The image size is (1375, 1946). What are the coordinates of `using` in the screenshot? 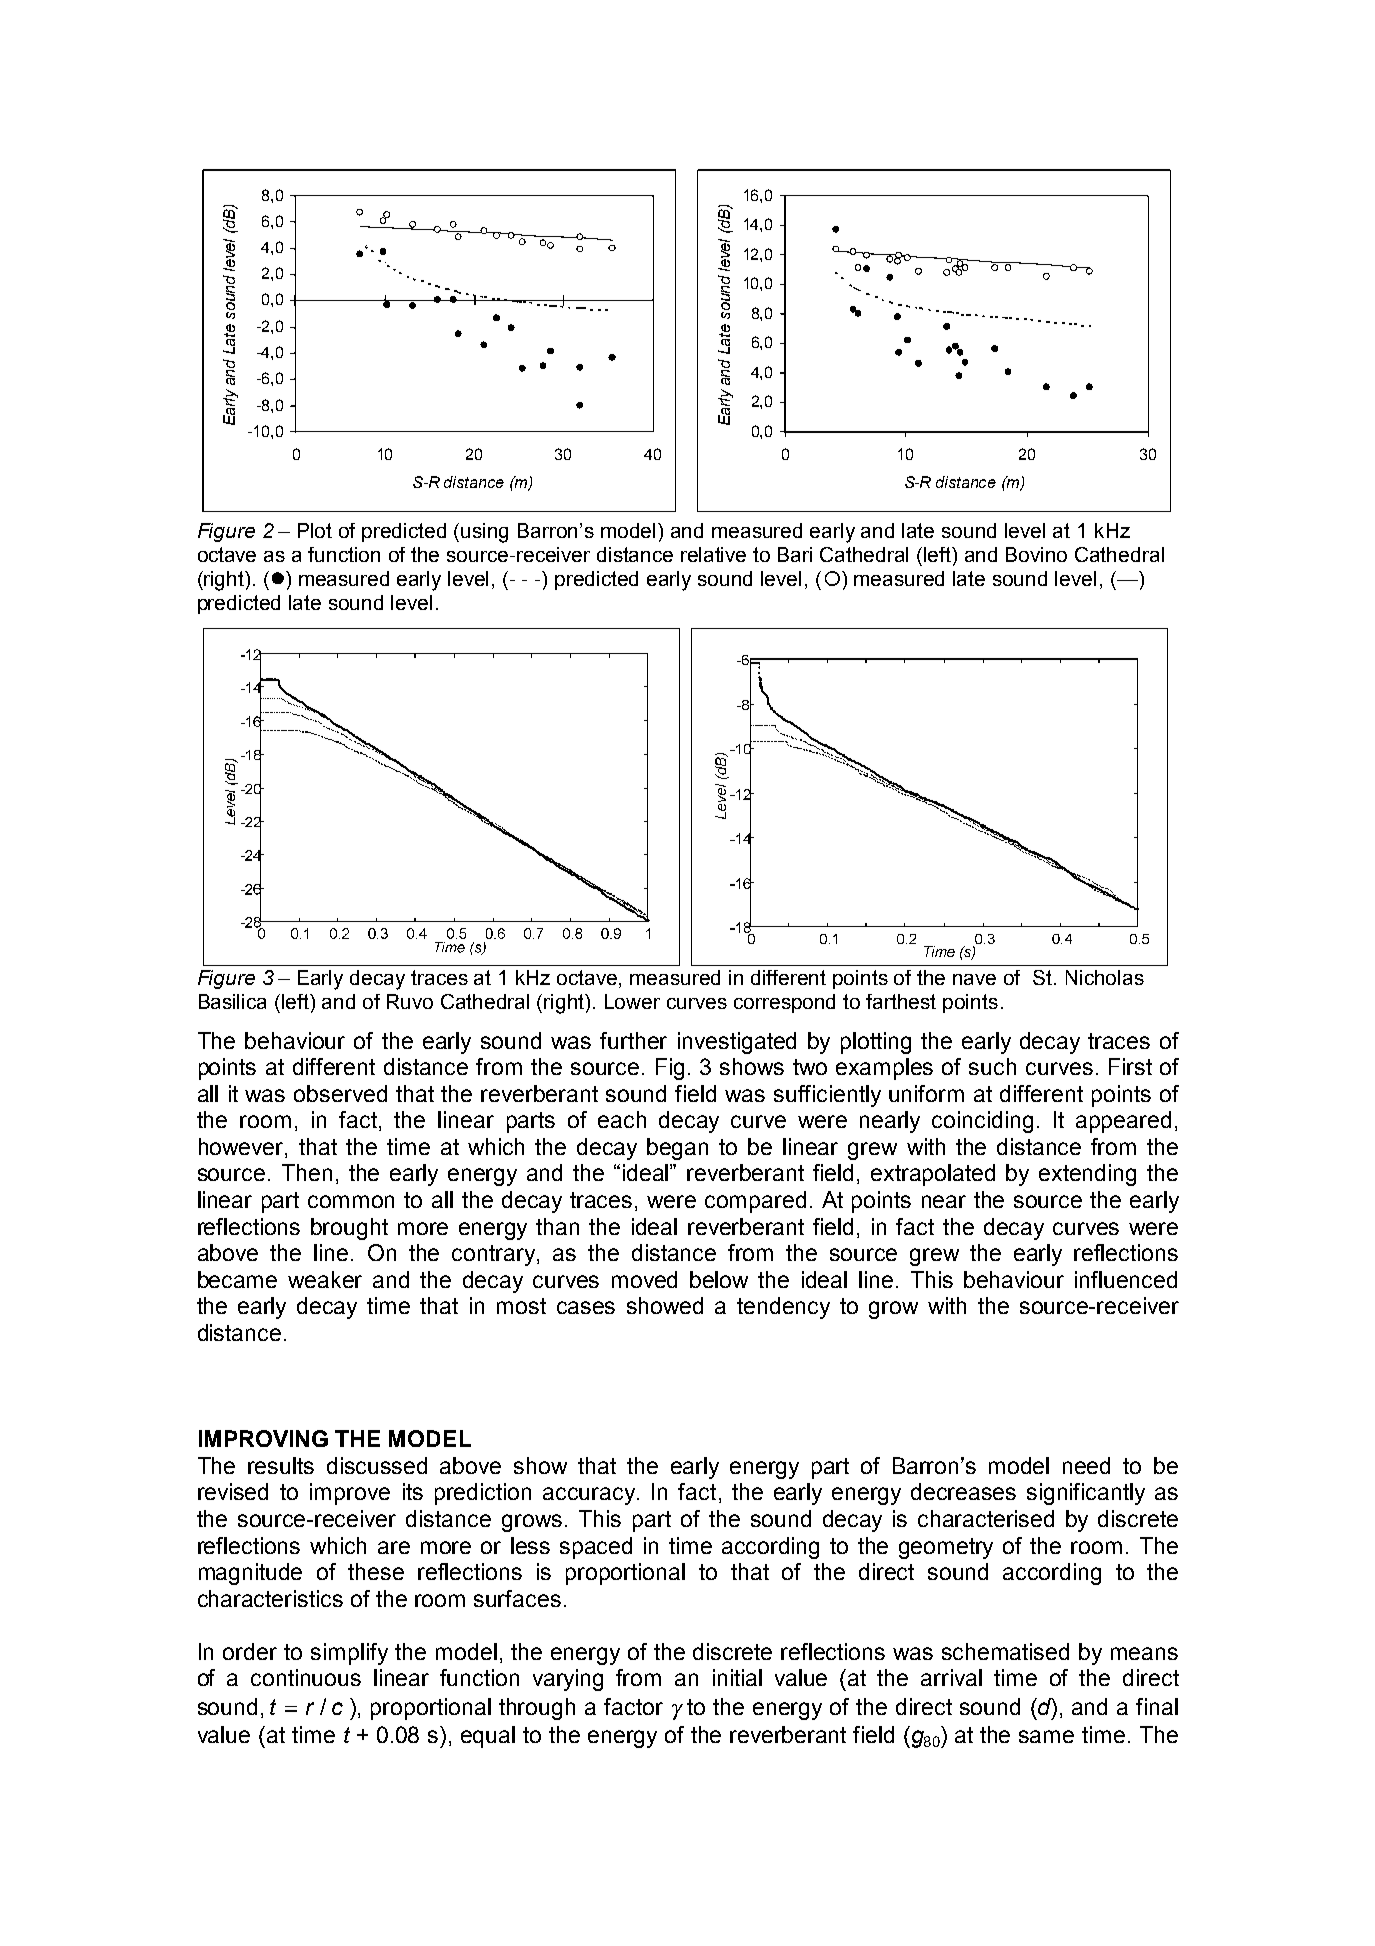 It's located at (484, 533).
